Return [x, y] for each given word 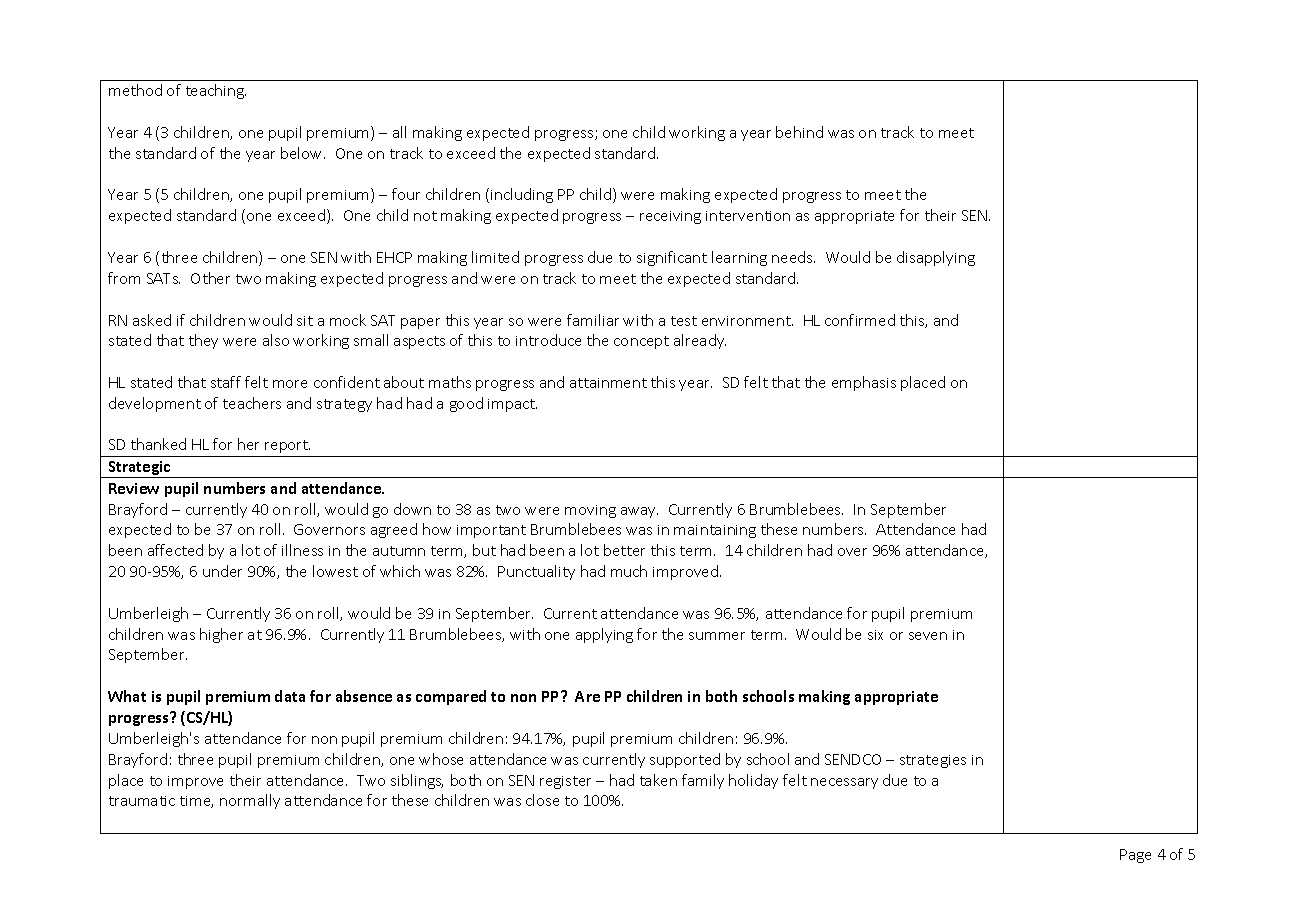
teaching [216, 91]
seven [928, 636]
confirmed [860, 320]
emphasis [864, 383]
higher [221, 635]
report [287, 446]
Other [210, 278]
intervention [748, 216]
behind [799, 132]
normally [250, 801]
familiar [593, 320]
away [639, 512]
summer [717, 636]
